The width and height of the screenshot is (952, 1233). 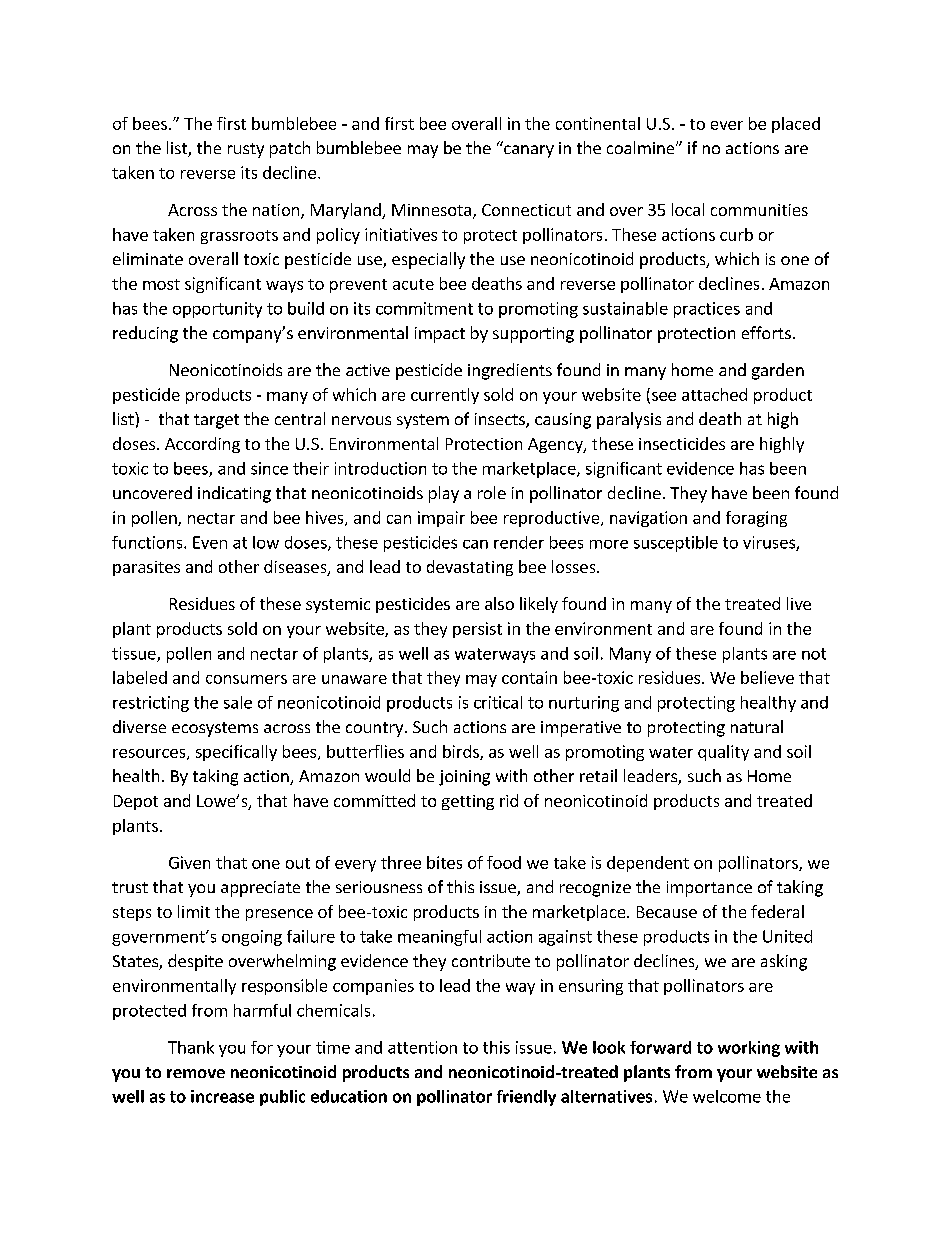 I want to click on attention, so click(x=422, y=1047).
